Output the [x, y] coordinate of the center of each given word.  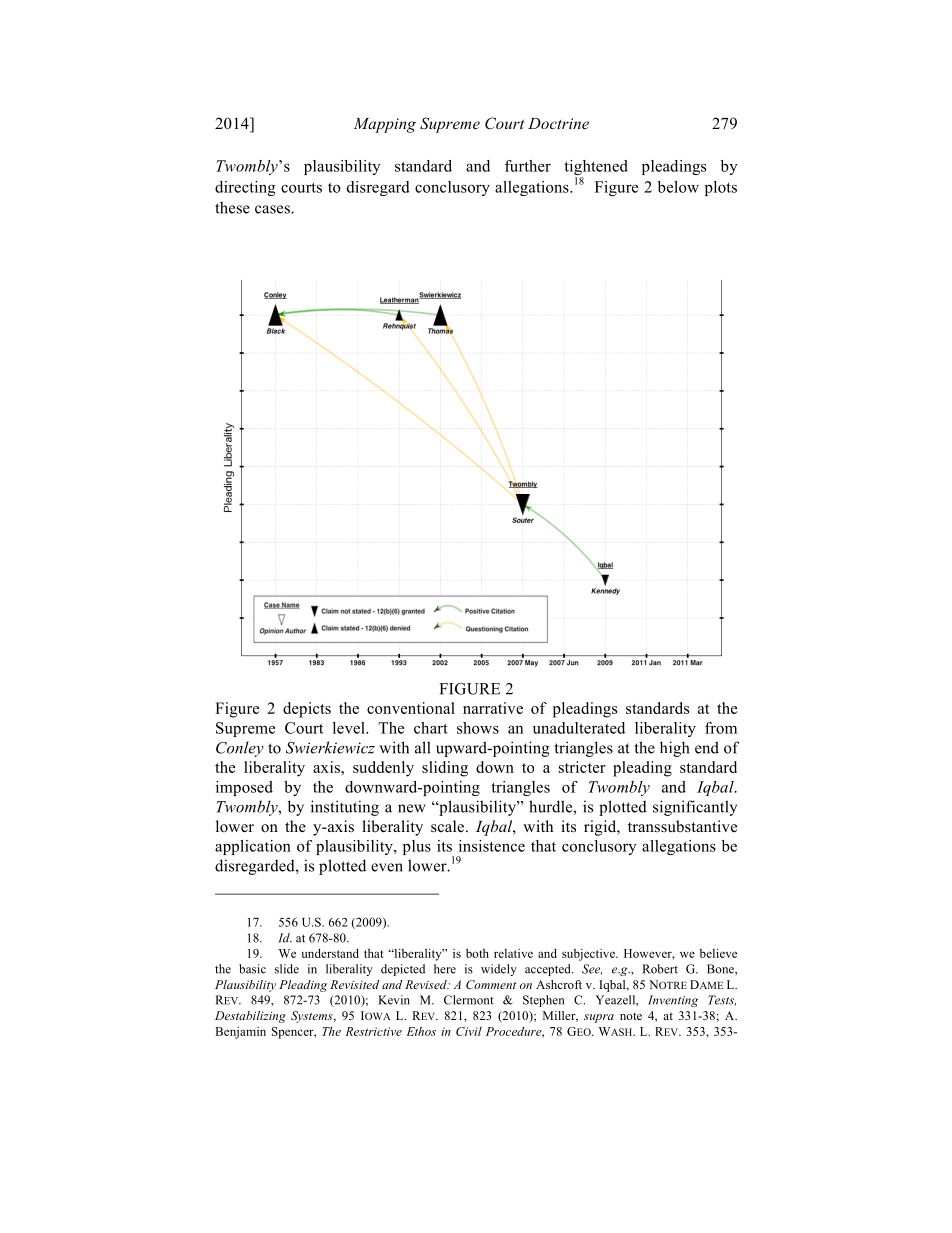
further [528, 166]
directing [245, 188]
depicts [307, 710]
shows [478, 728]
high [675, 749]
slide [287, 969]
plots [721, 188]
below [678, 187]
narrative [493, 708]
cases [273, 209]
